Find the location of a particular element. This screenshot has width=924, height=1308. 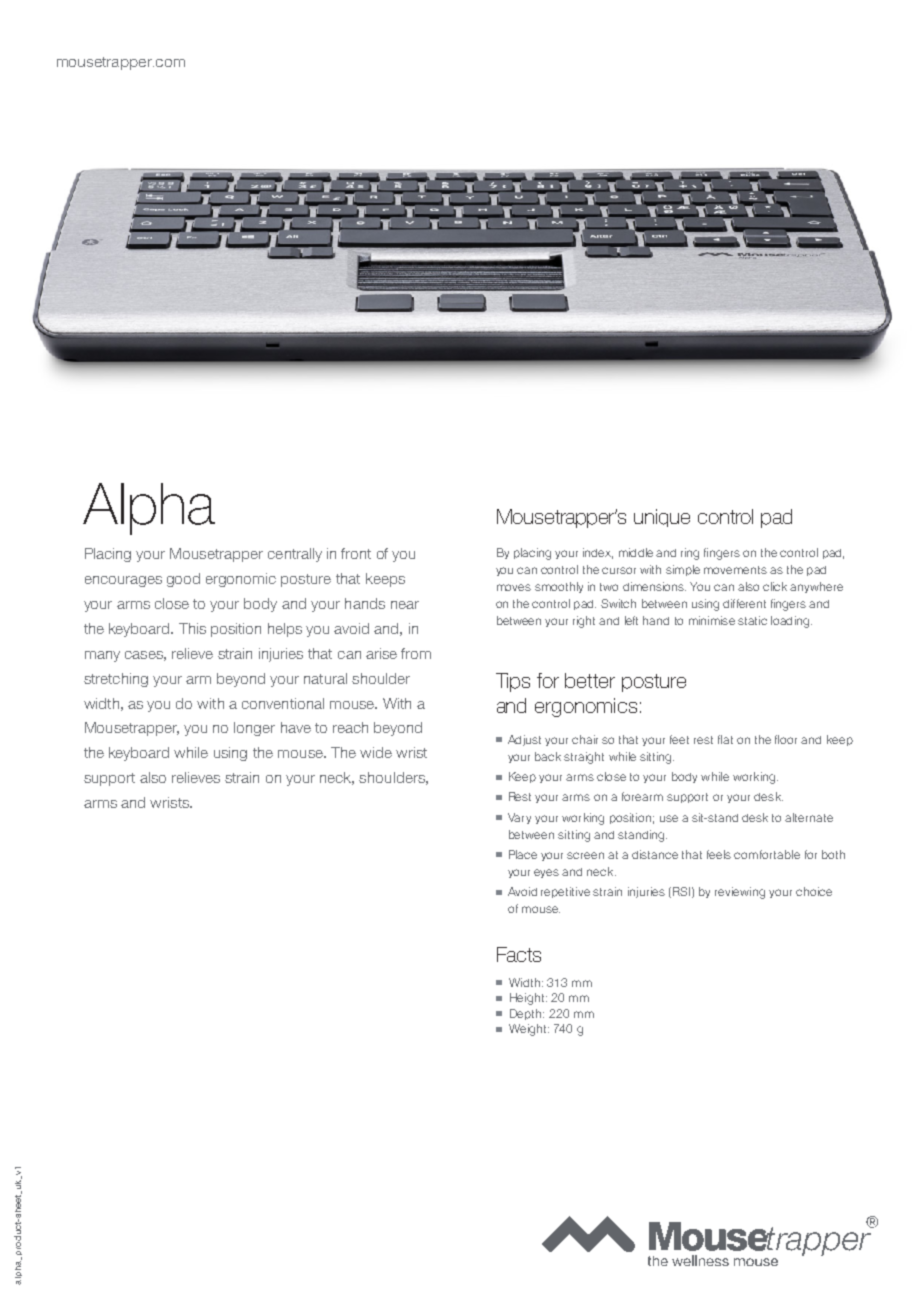

centrally is located at coordinates (295, 555).
